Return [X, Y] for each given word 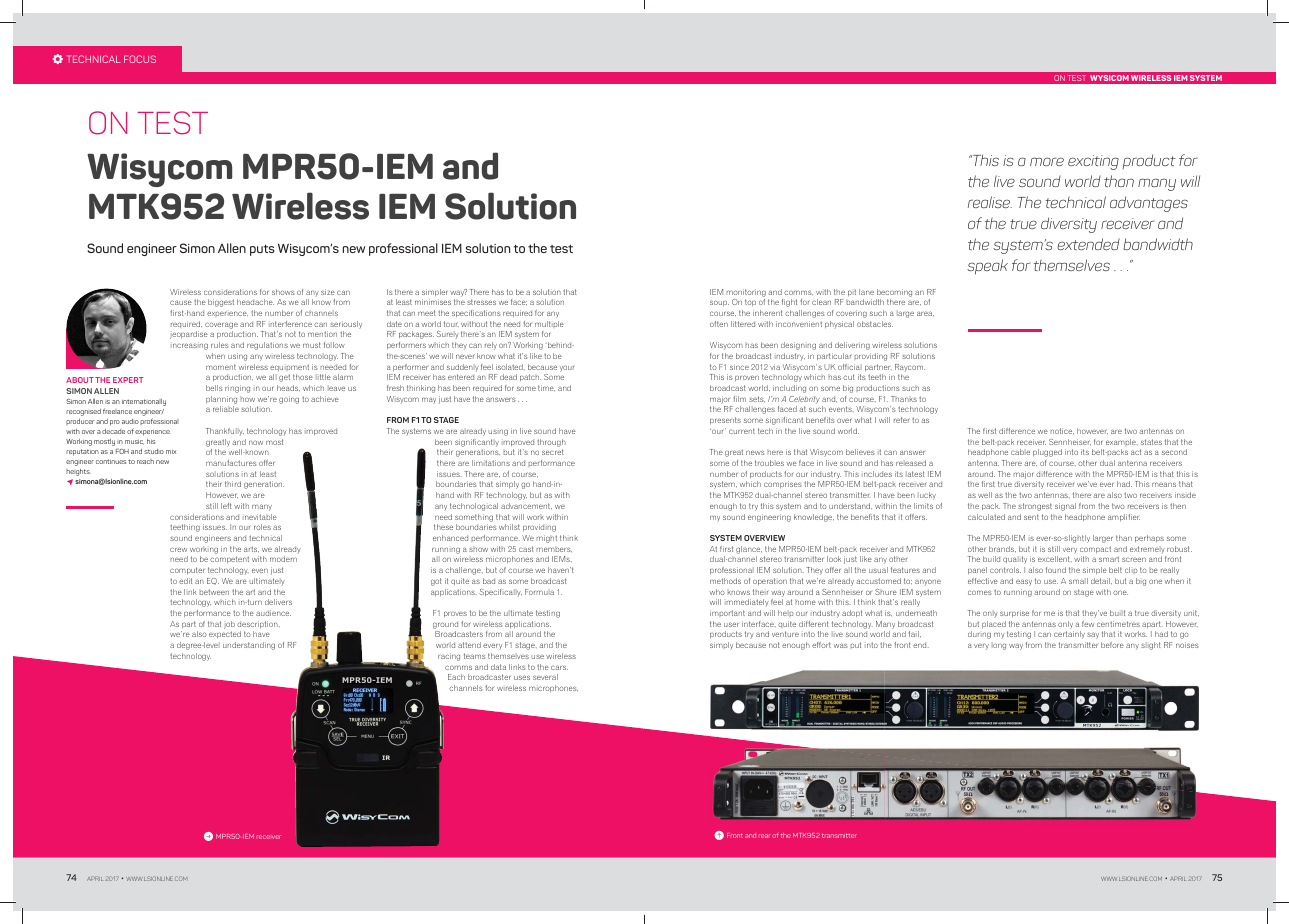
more [1047, 161]
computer [187, 570]
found [1056, 570]
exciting [1093, 162]
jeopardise [189, 335]
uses [522, 677]
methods [725, 581]
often [719, 324]
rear [764, 836]
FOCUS [140, 59]
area [925, 313]
